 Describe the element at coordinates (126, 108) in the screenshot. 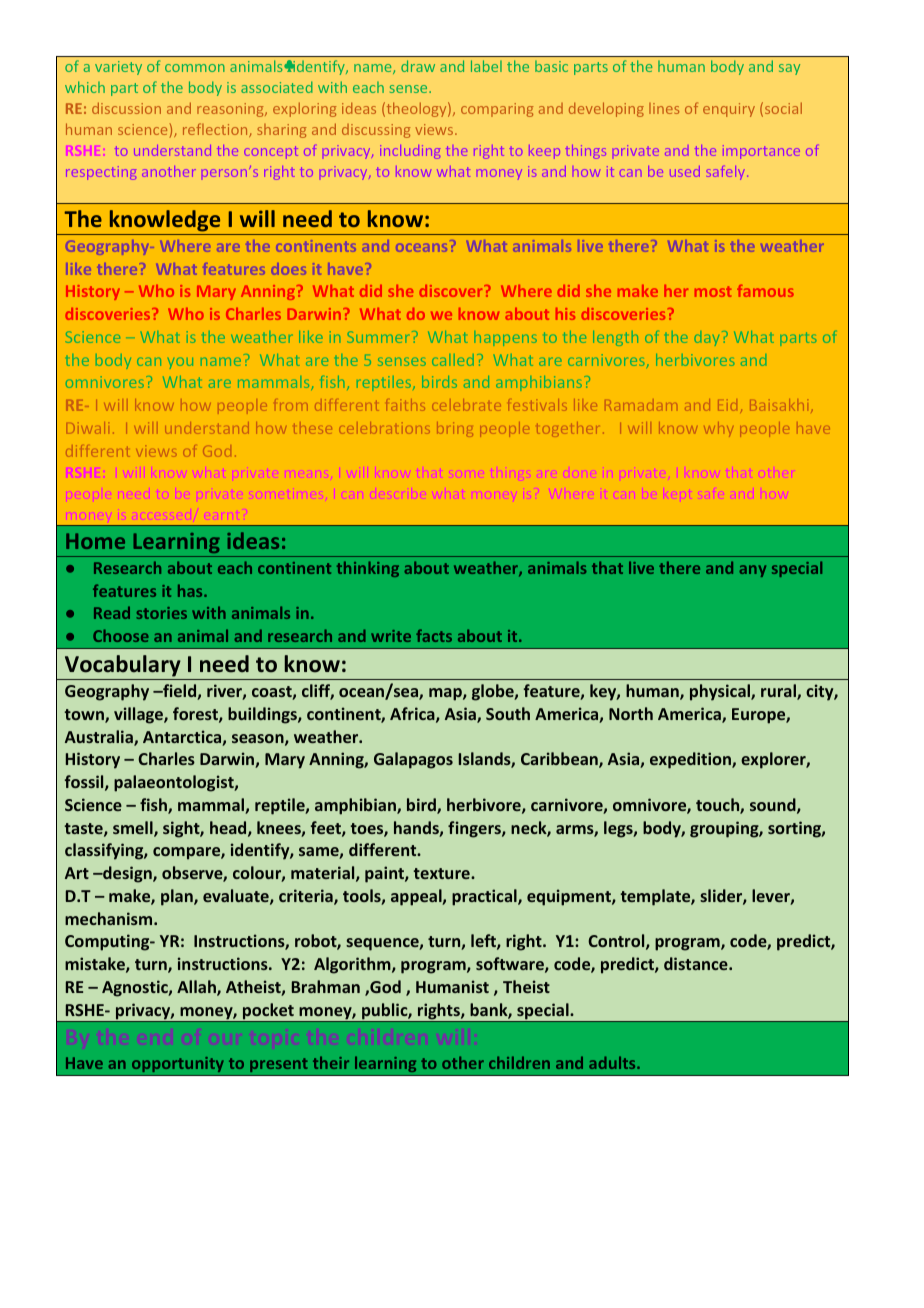

I see `discussion` at that location.
